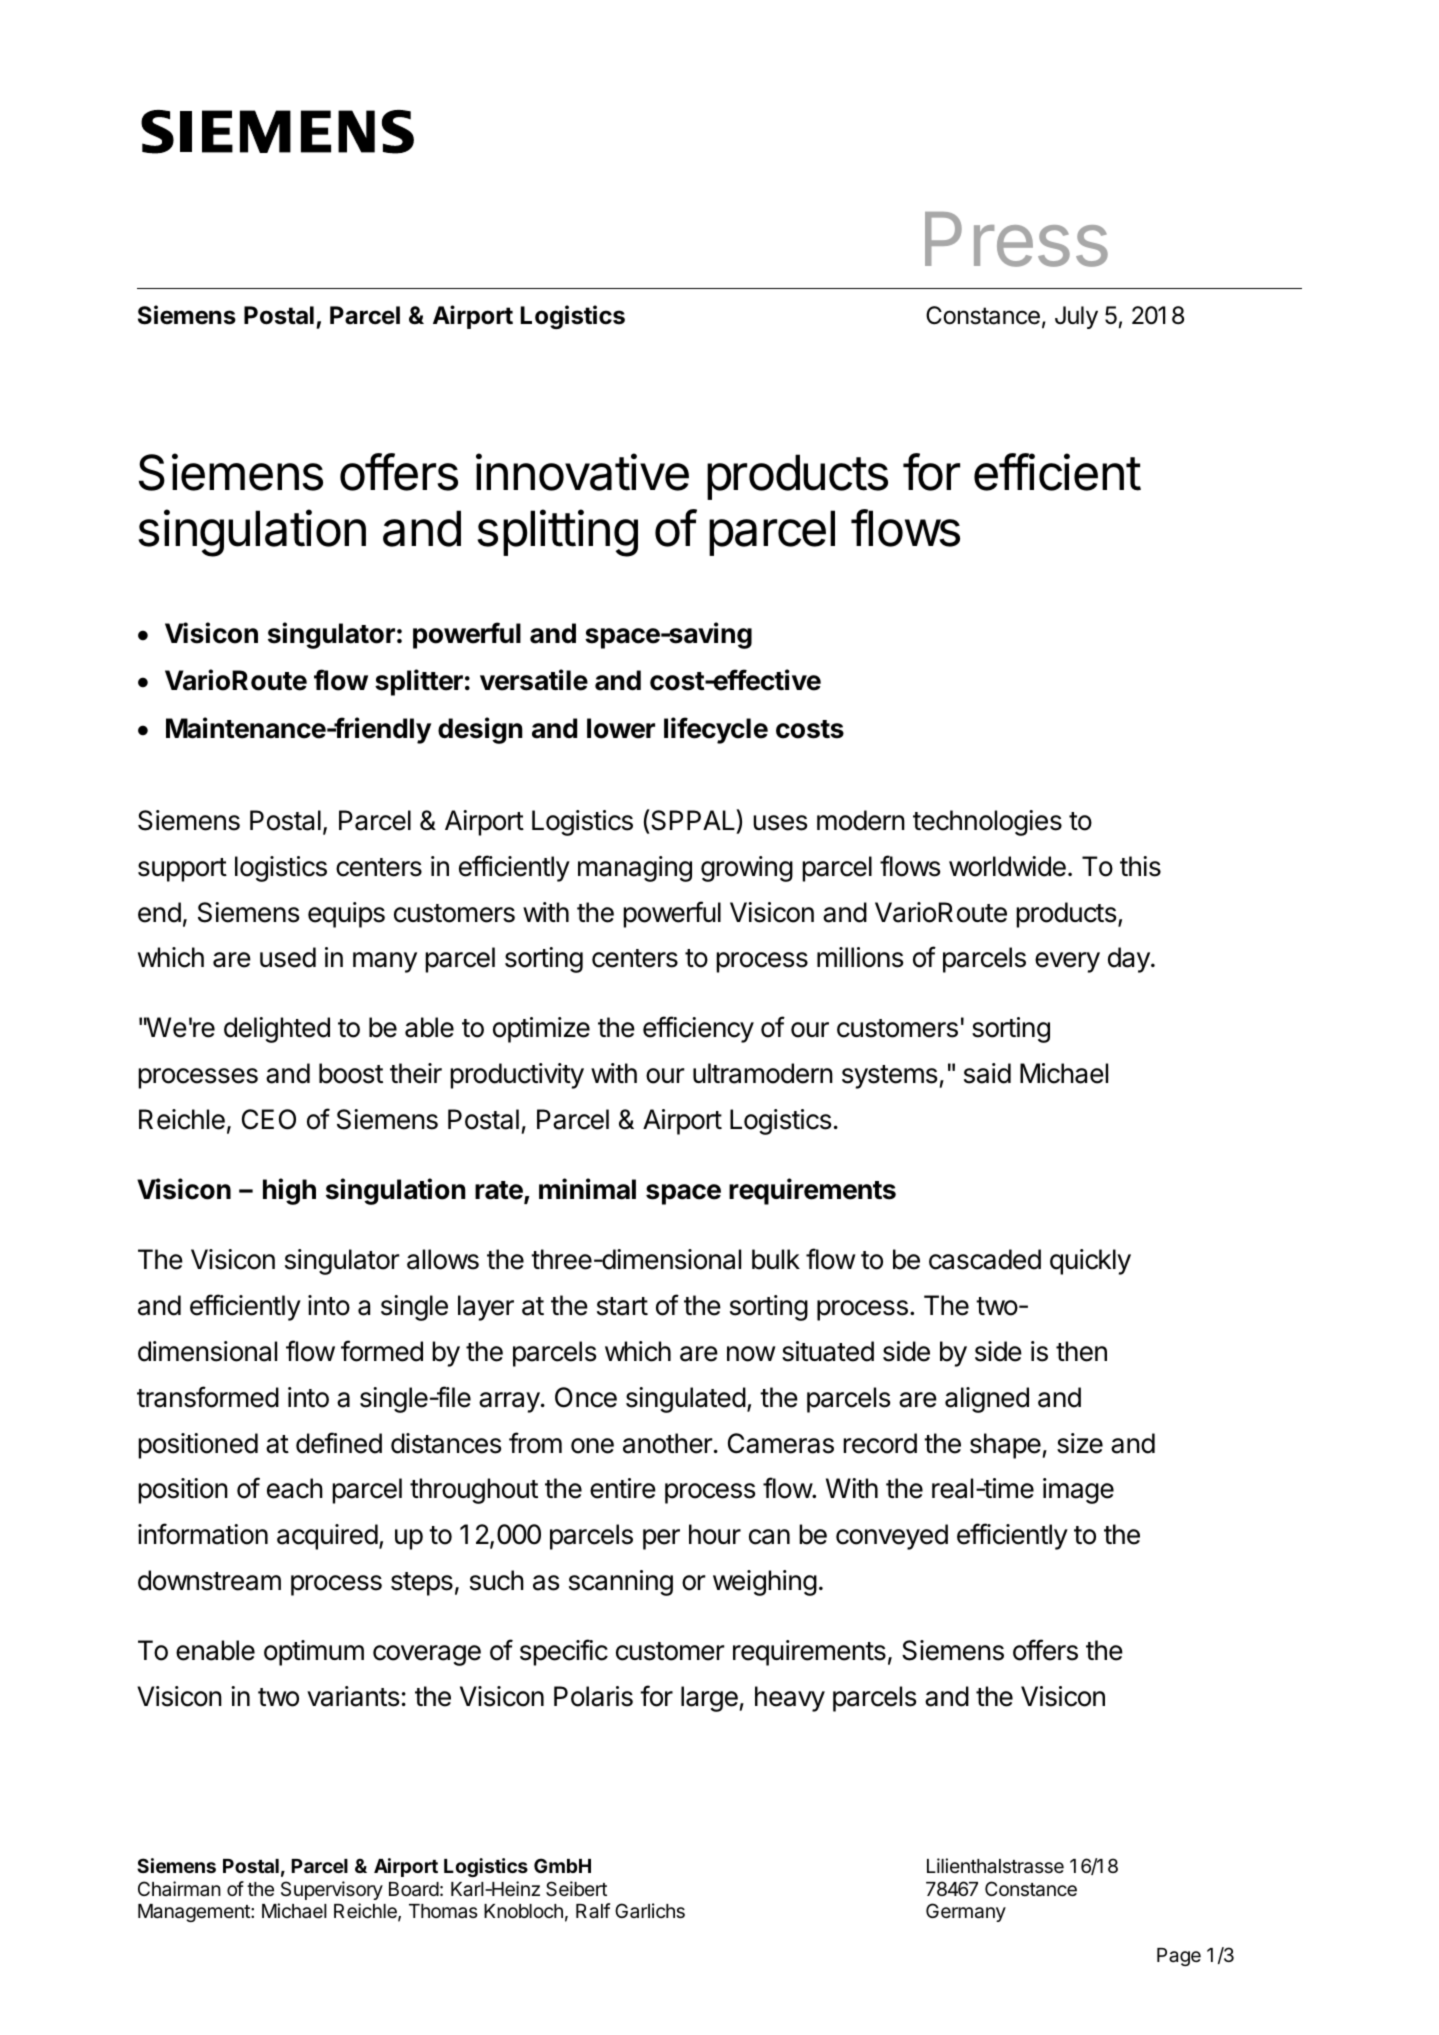  What do you see at coordinates (1067, 962) in the document?
I see `every` at bounding box center [1067, 962].
